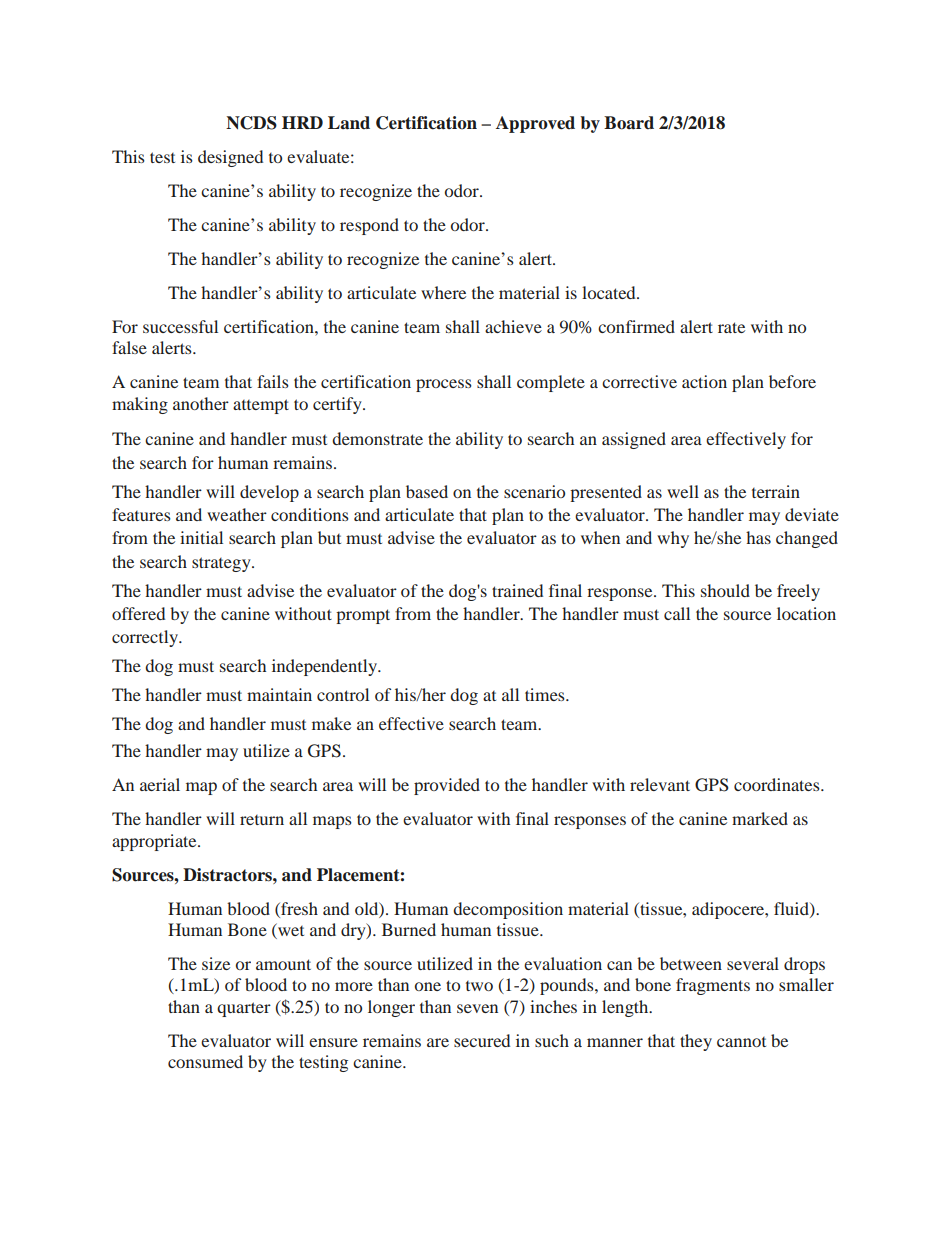 This screenshot has width=952, height=1233. What do you see at coordinates (535, 124) in the screenshot?
I see `Approved` at bounding box center [535, 124].
